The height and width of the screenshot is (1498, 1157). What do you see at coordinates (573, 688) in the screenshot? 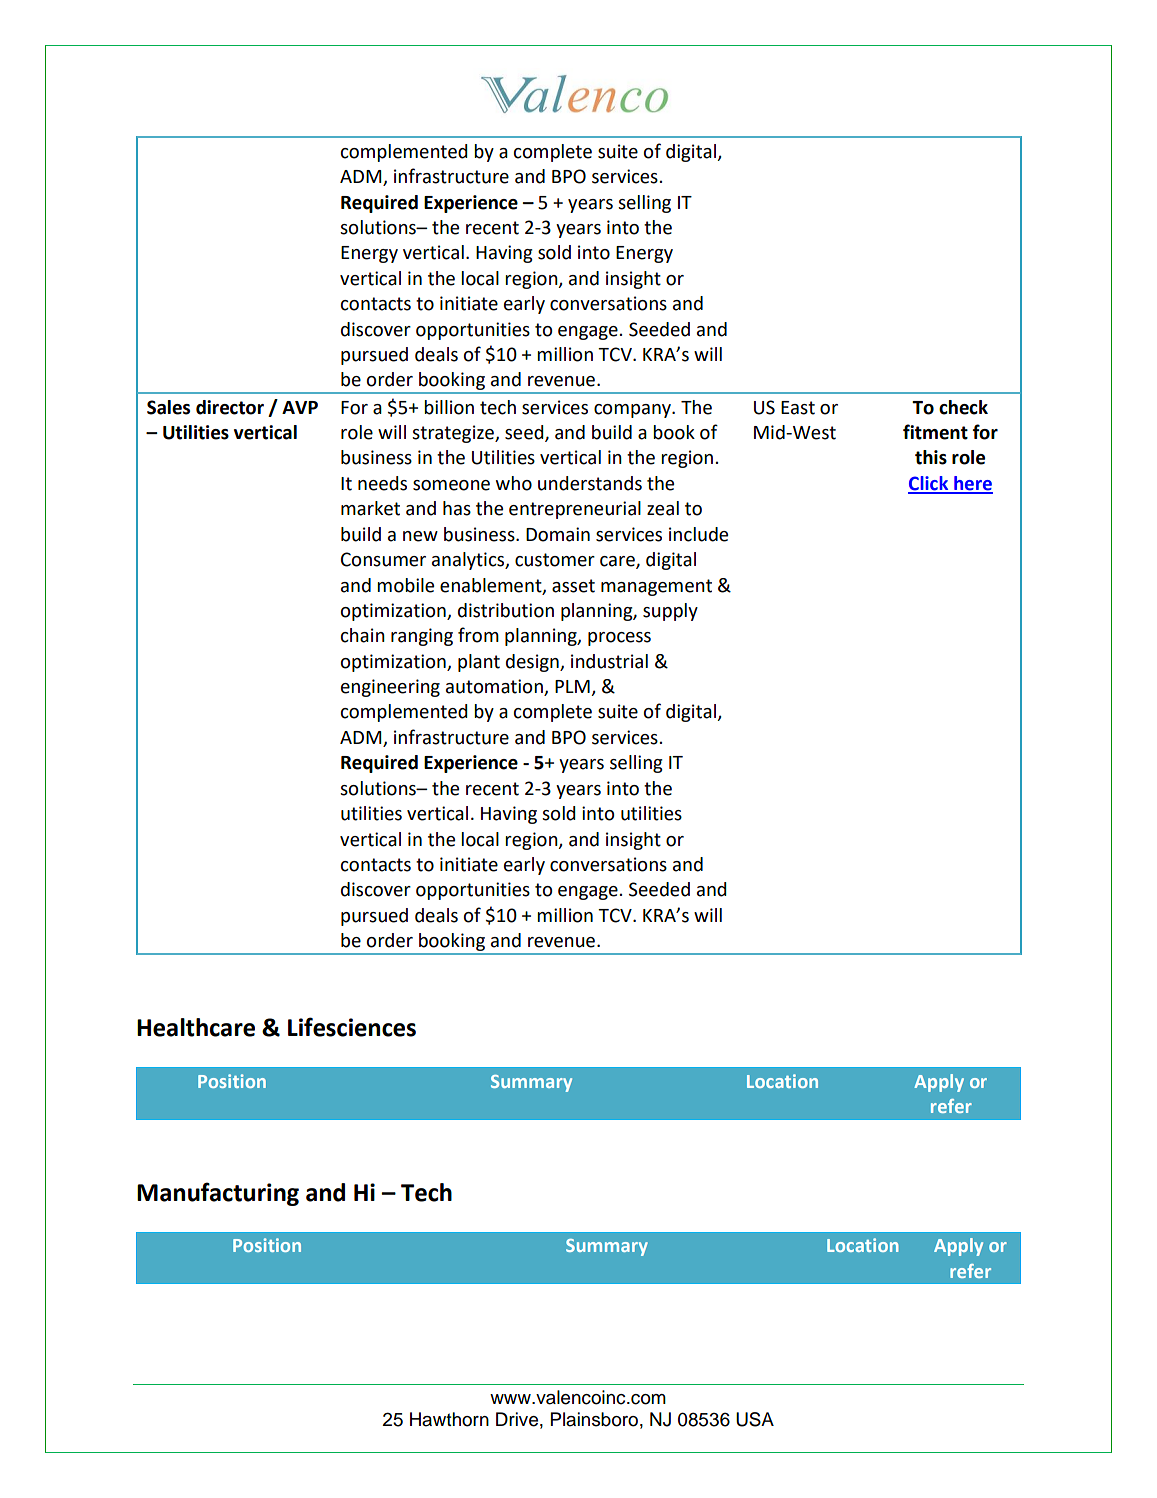
I see `PLM` at bounding box center [573, 688].
